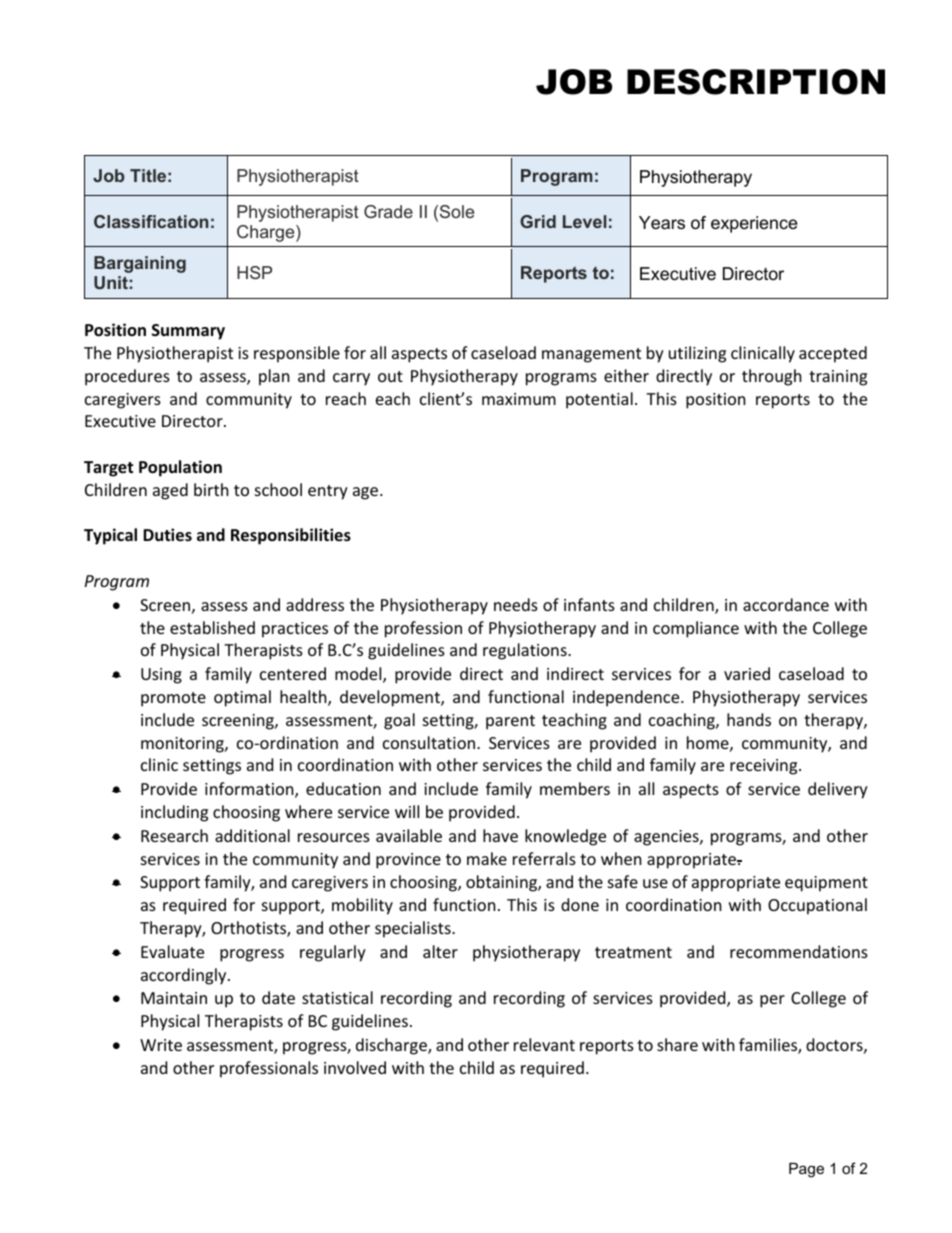  Describe the element at coordinates (151, 221) in the screenshot. I see `Classification` at that location.
